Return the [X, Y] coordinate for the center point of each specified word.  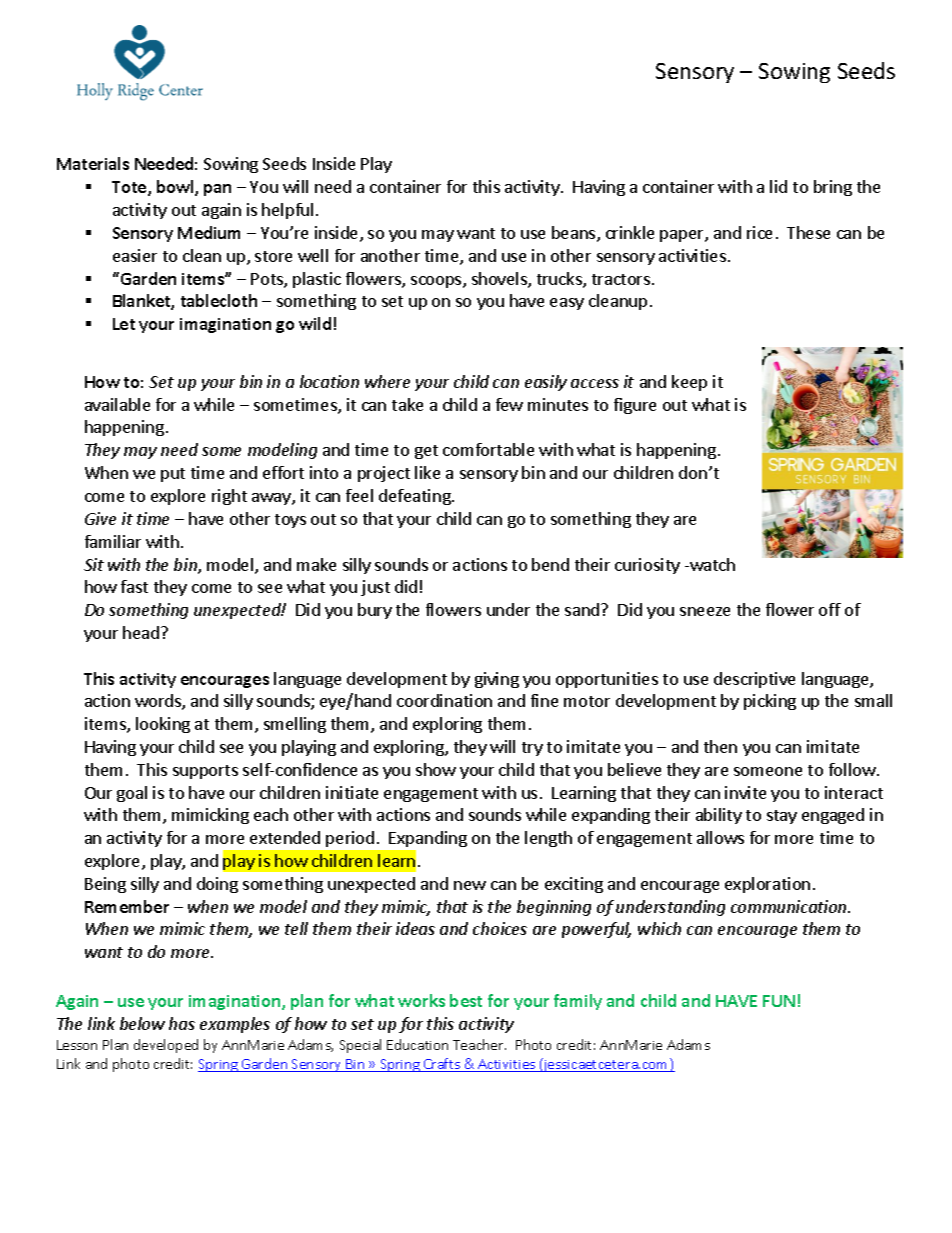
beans [575, 234]
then [720, 746]
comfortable [488, 449]
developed [166, 1046]
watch [711, 564]
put [173, 475]
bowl [176, 188]
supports [205, 772]
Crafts [442, 1065]
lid [778, 186]
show [436, 769]
